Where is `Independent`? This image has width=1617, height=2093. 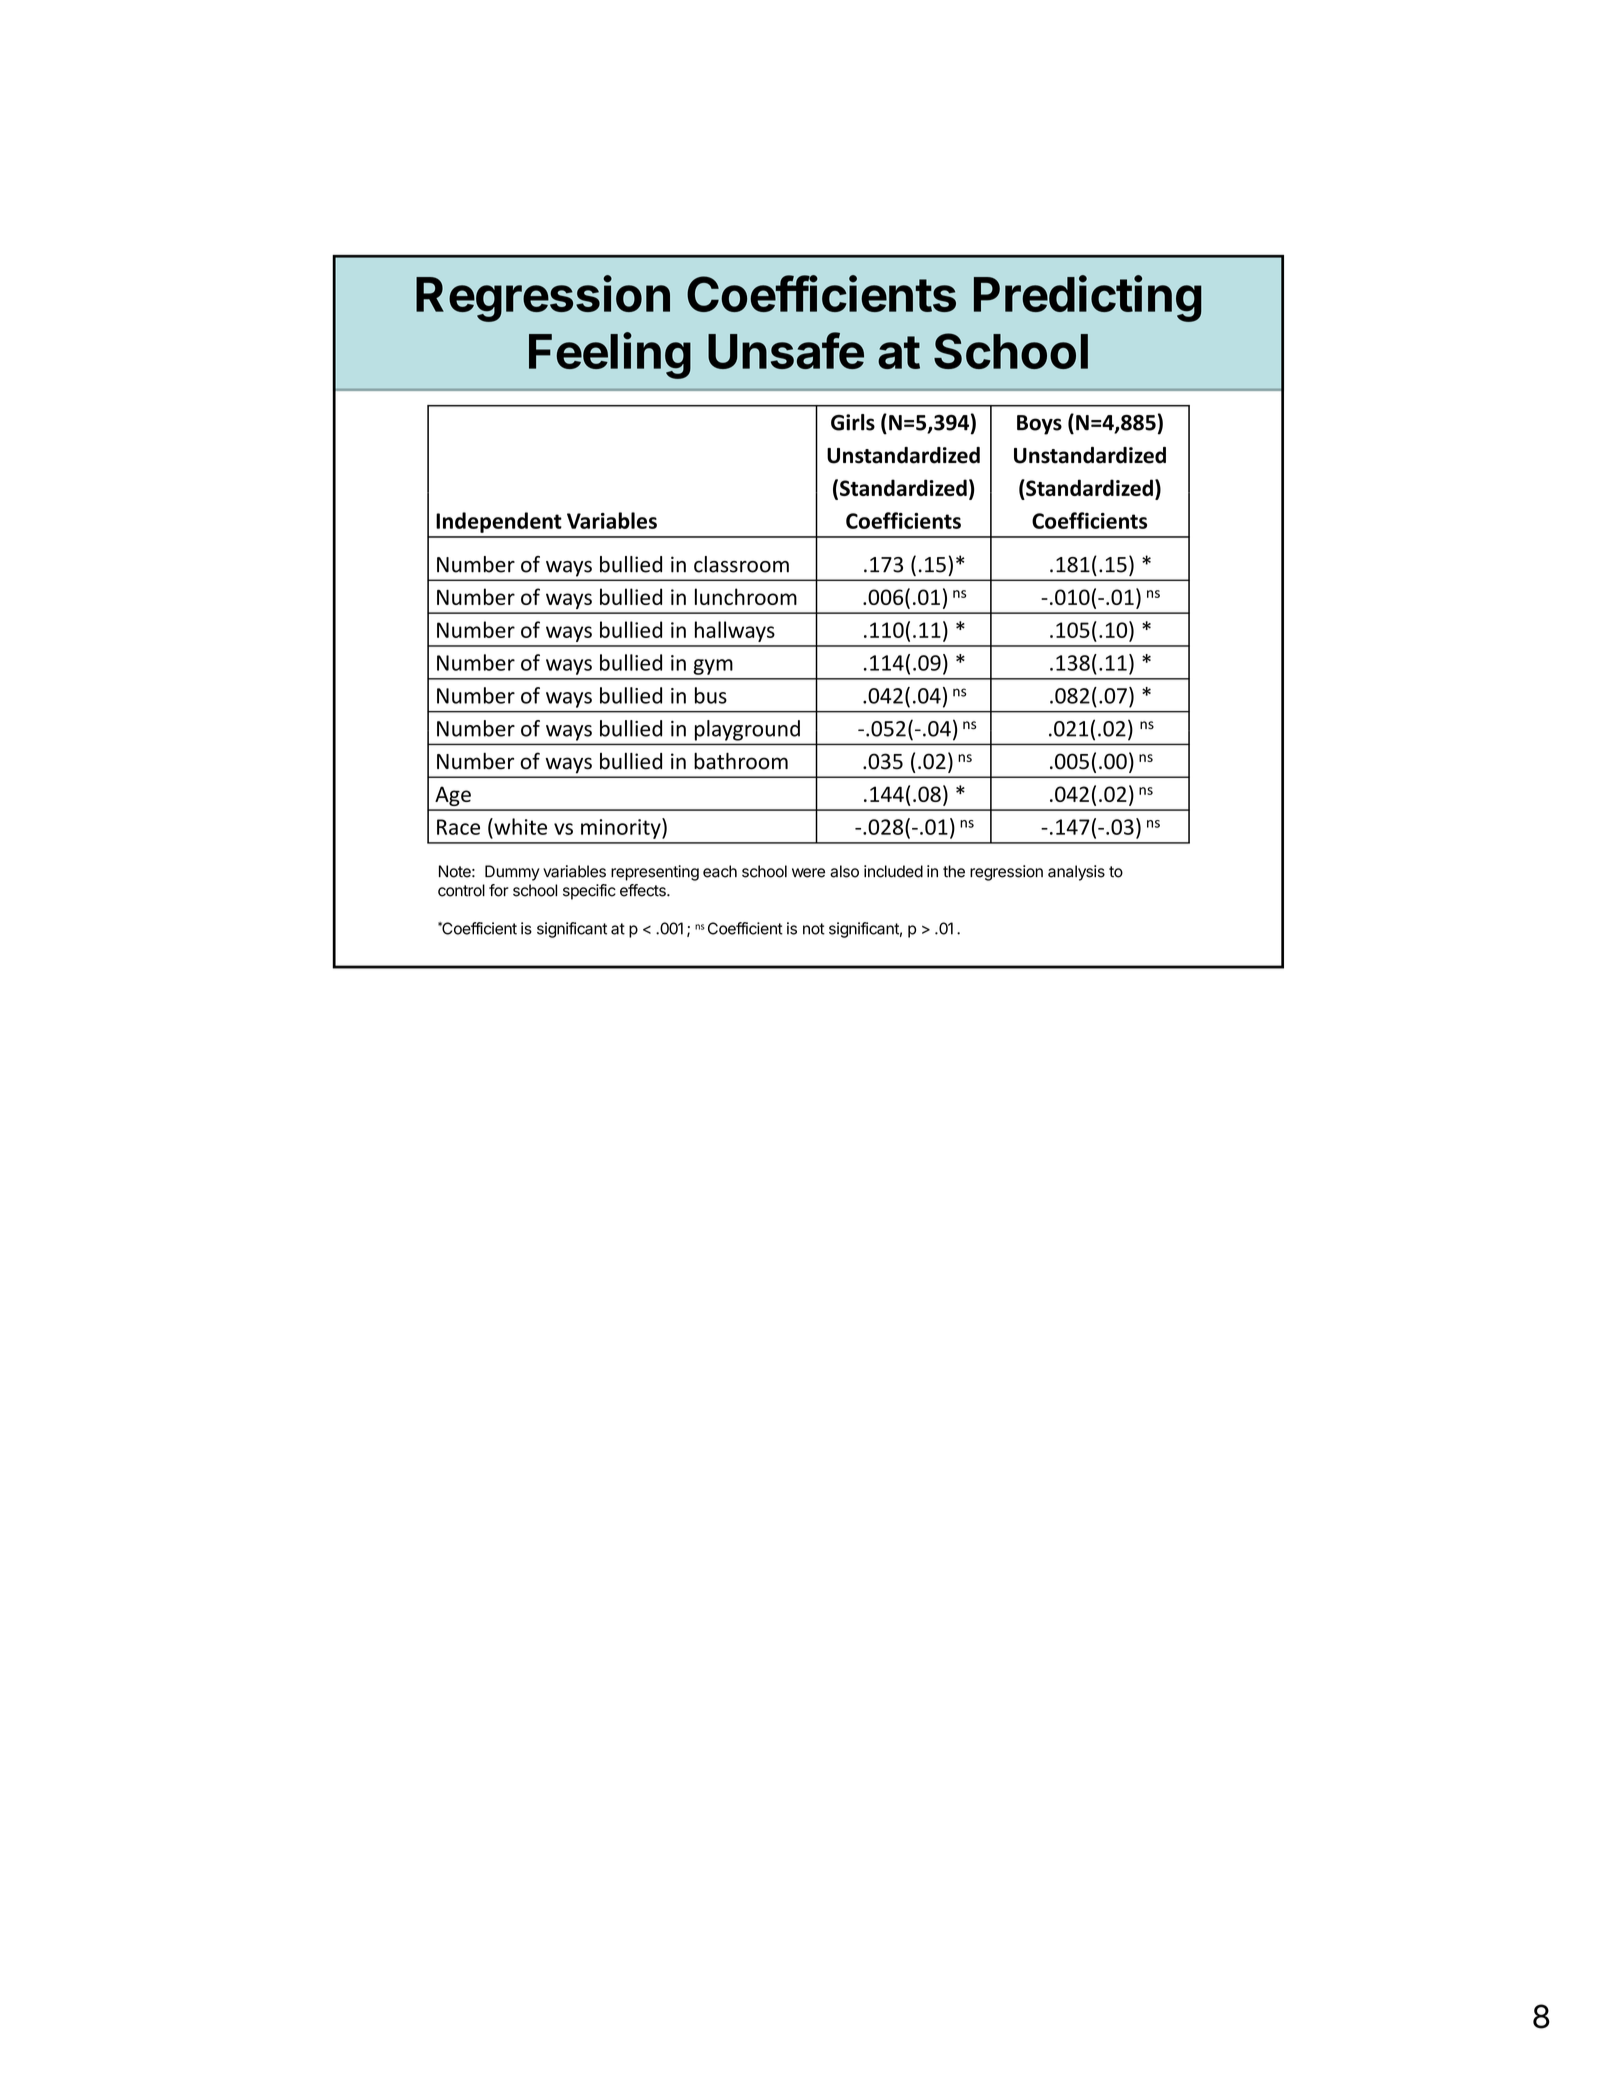
Independent is located at coordinates (499, 522).
